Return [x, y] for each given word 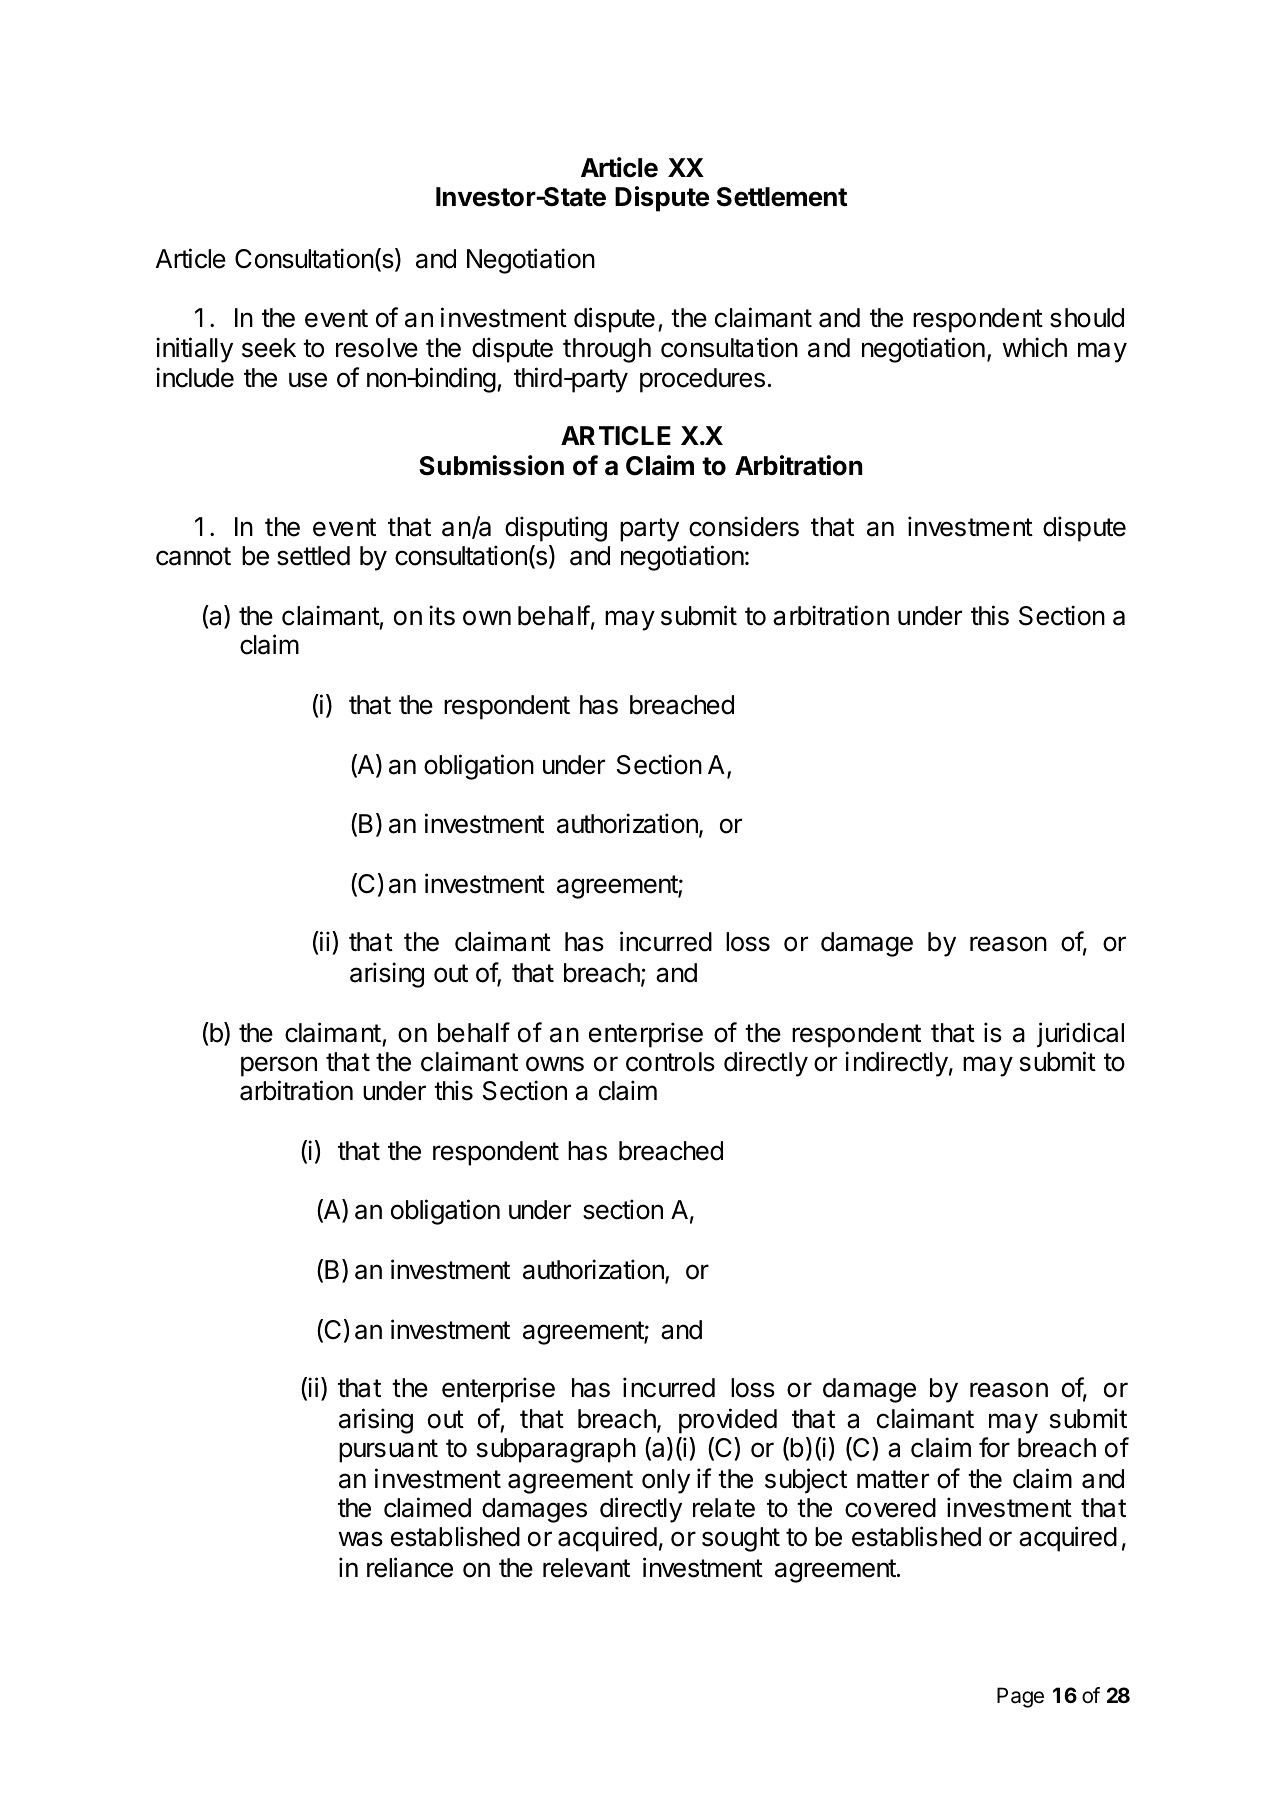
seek [269, 348]
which [1035, 347]
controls [670, 1062]
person [279, 1066]
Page [1020, 1697]
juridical [1080, 1035]
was [361, 1539]
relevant [586, 1568]
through [607, 350]
